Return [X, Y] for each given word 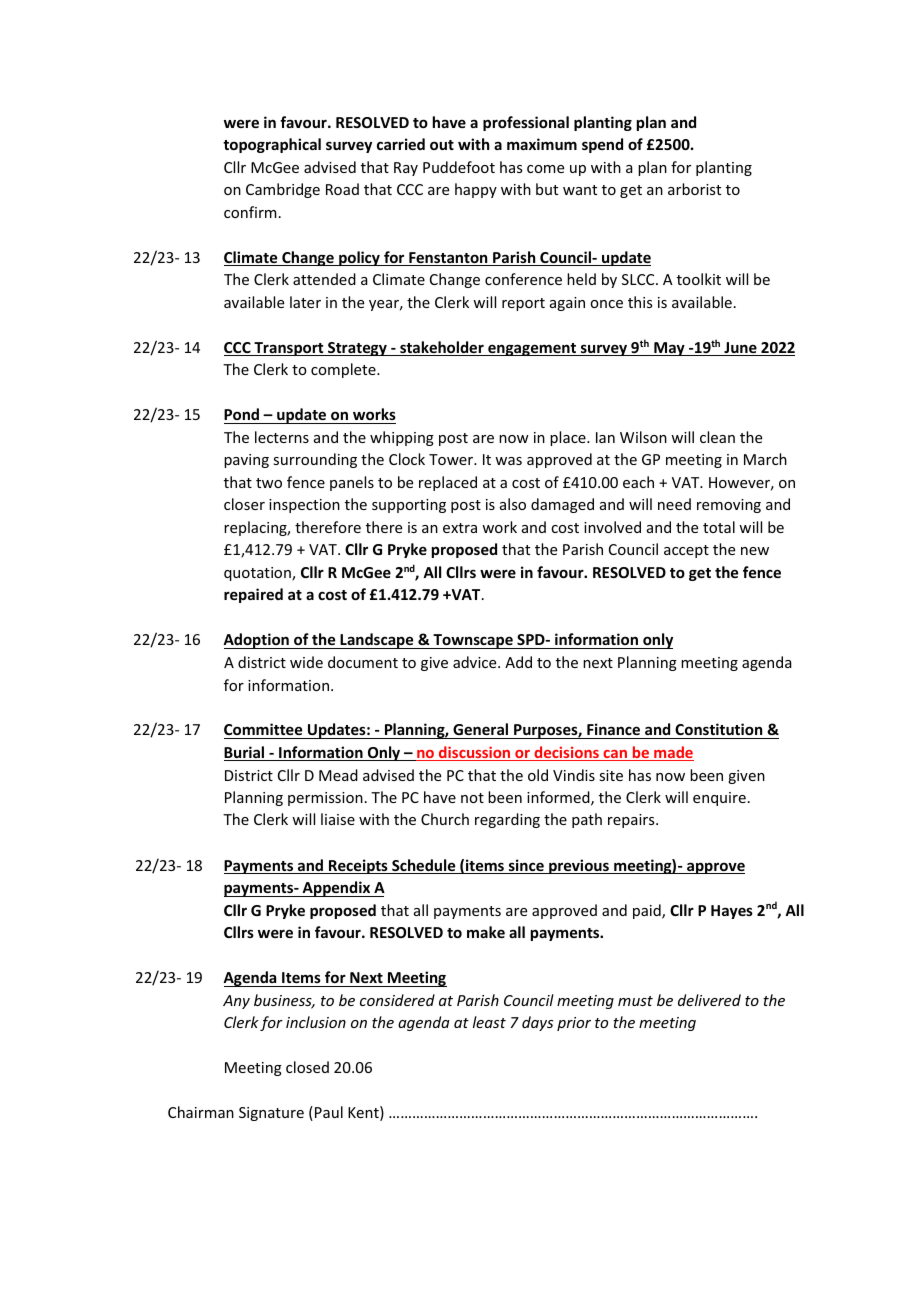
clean [717, 437]
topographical [272, 145]
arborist [694, 189]
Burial [245, 753]
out [442, 145]
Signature [271, 1114]
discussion [475, 753]
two [269, 483]
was [508, 461]
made [673, 753]
